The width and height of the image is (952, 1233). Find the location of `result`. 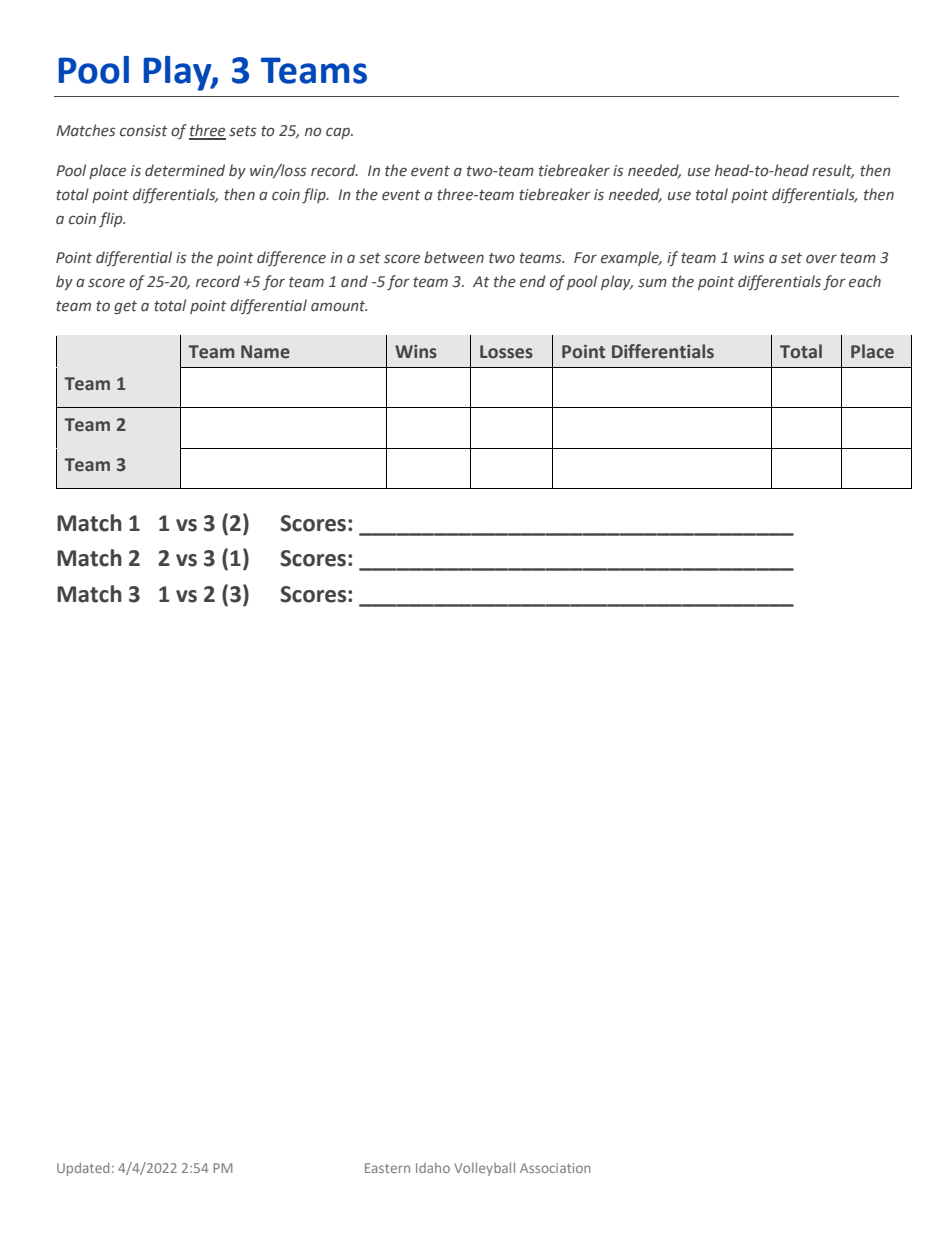

result is located at coordinates (833, 171).
